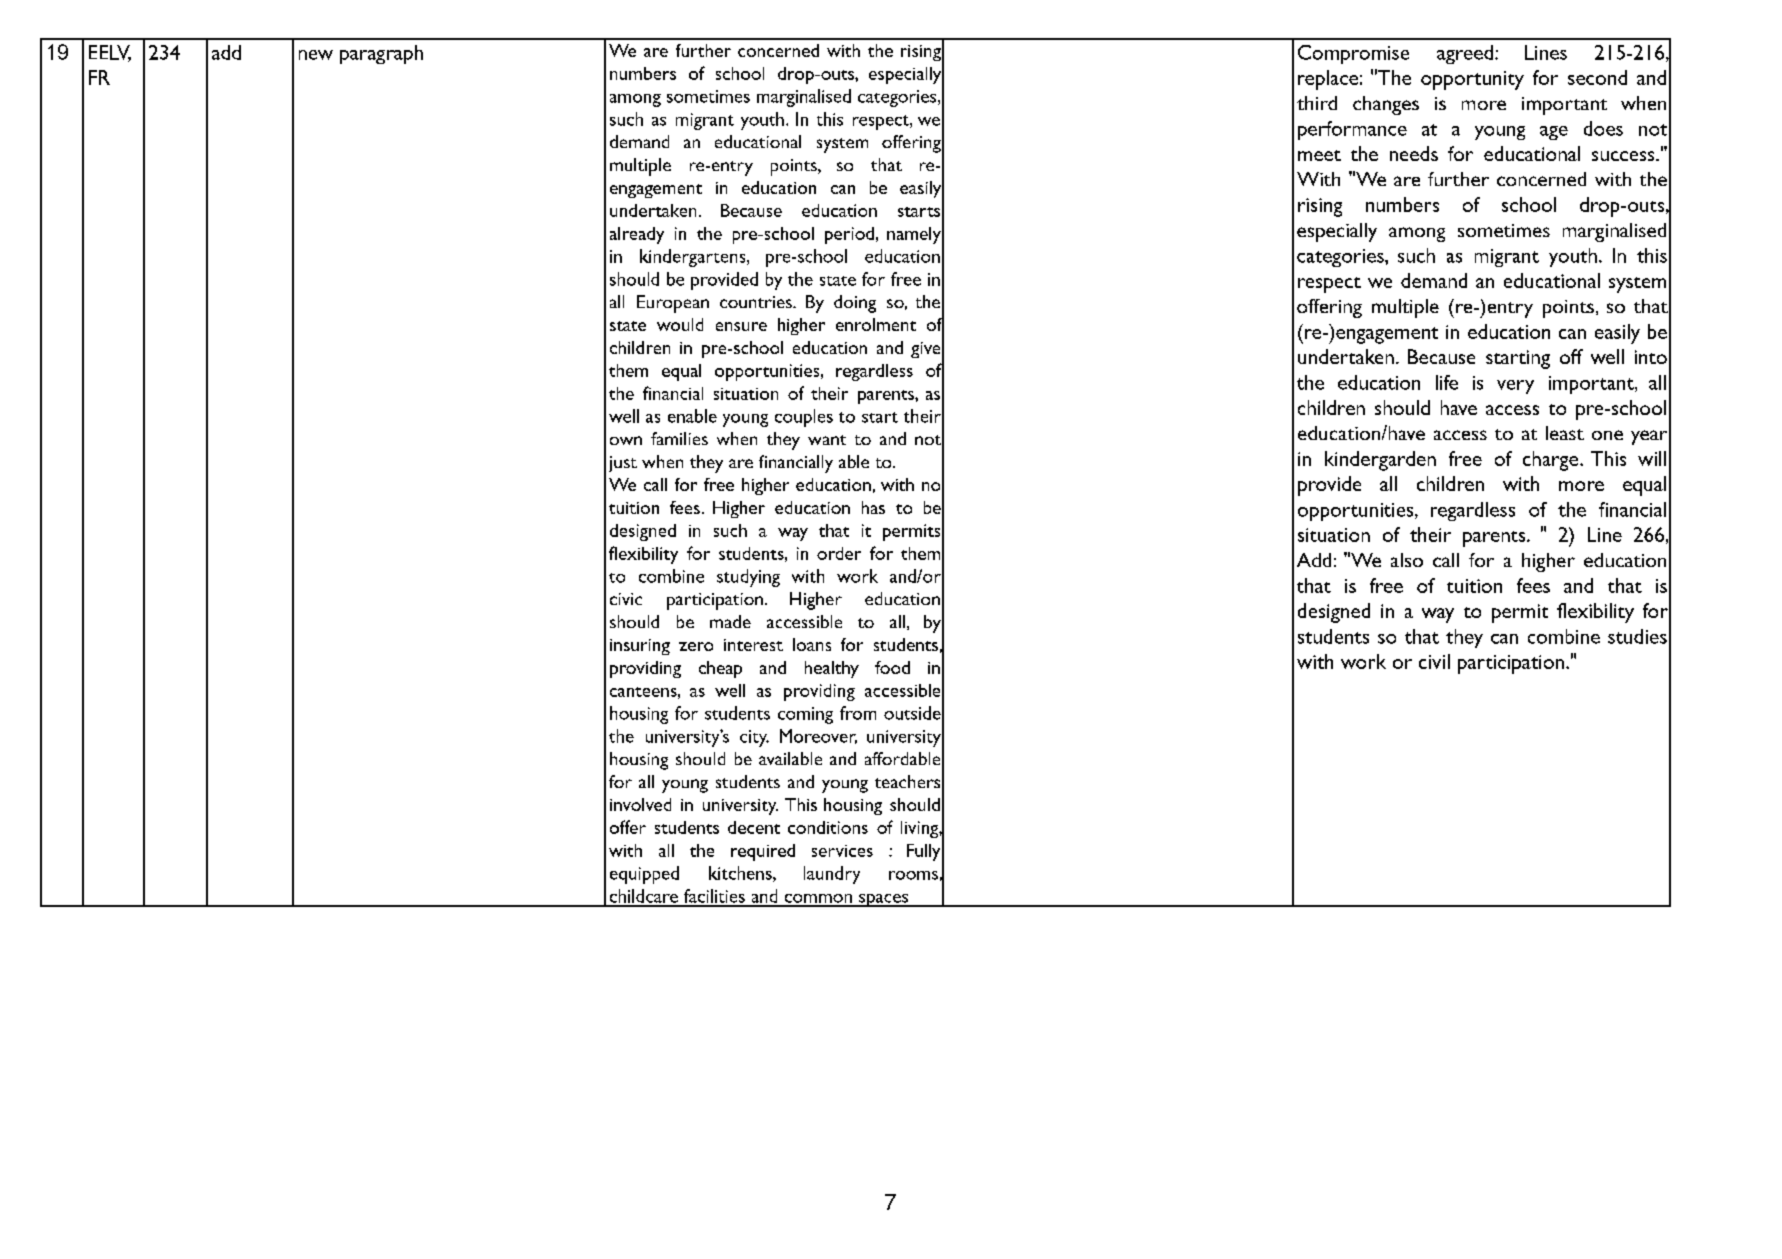 The image size is (1782, 1259). I want to click on into, so click(1651, 357).
